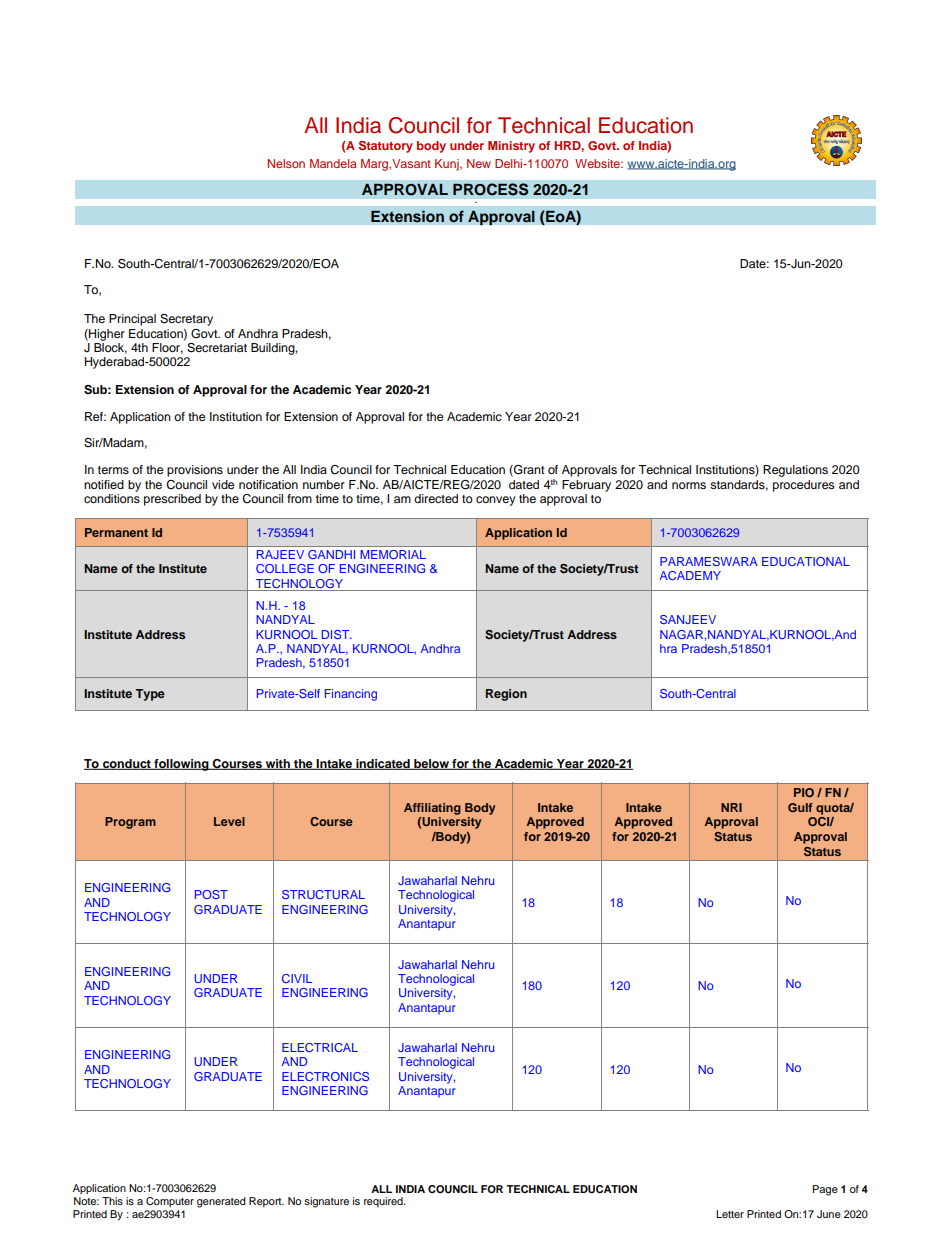 This page has height=1233, width=952. I want to click on New, so click(479, 163).
